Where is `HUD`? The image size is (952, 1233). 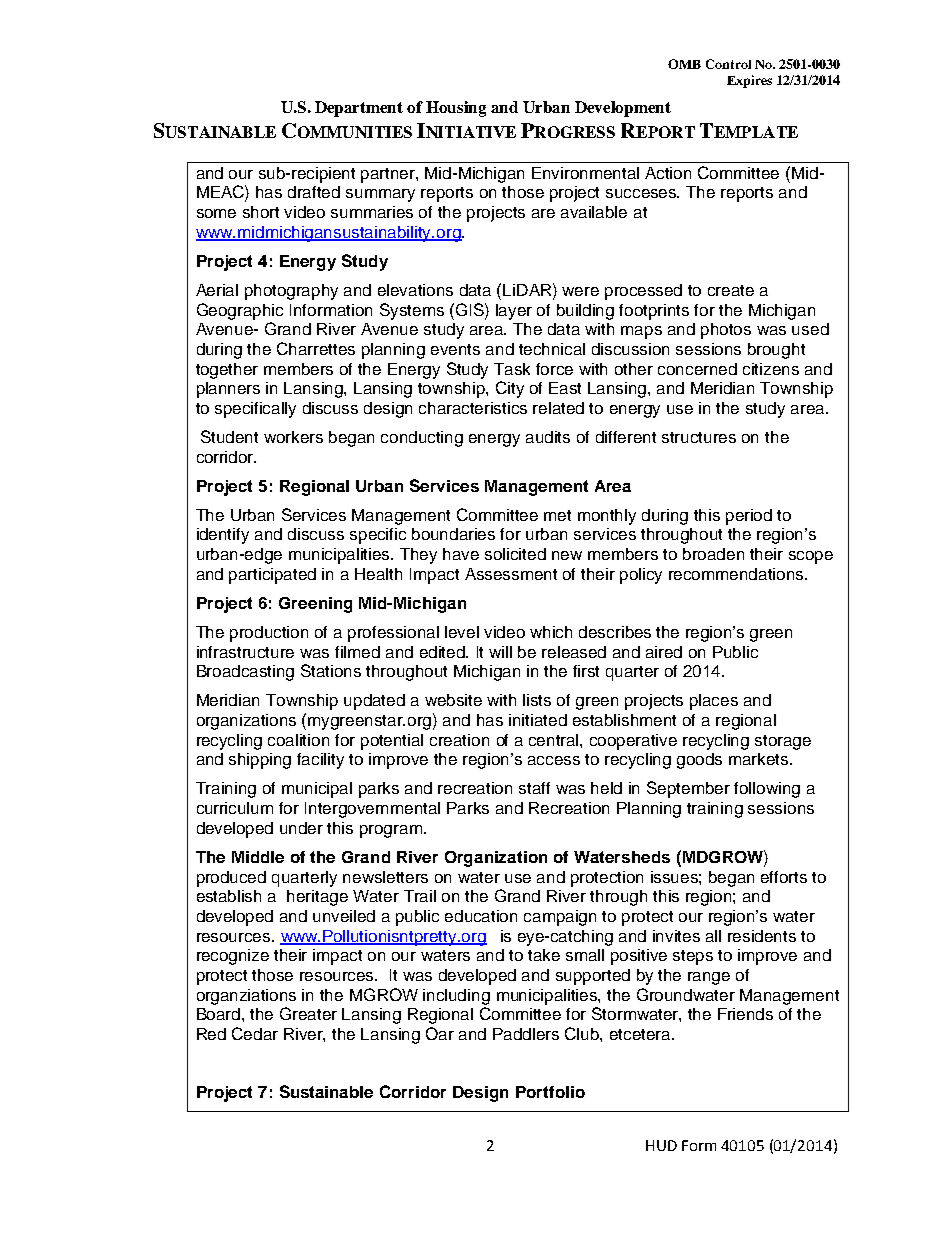 HUD is located at coordinates (661, 1145).
